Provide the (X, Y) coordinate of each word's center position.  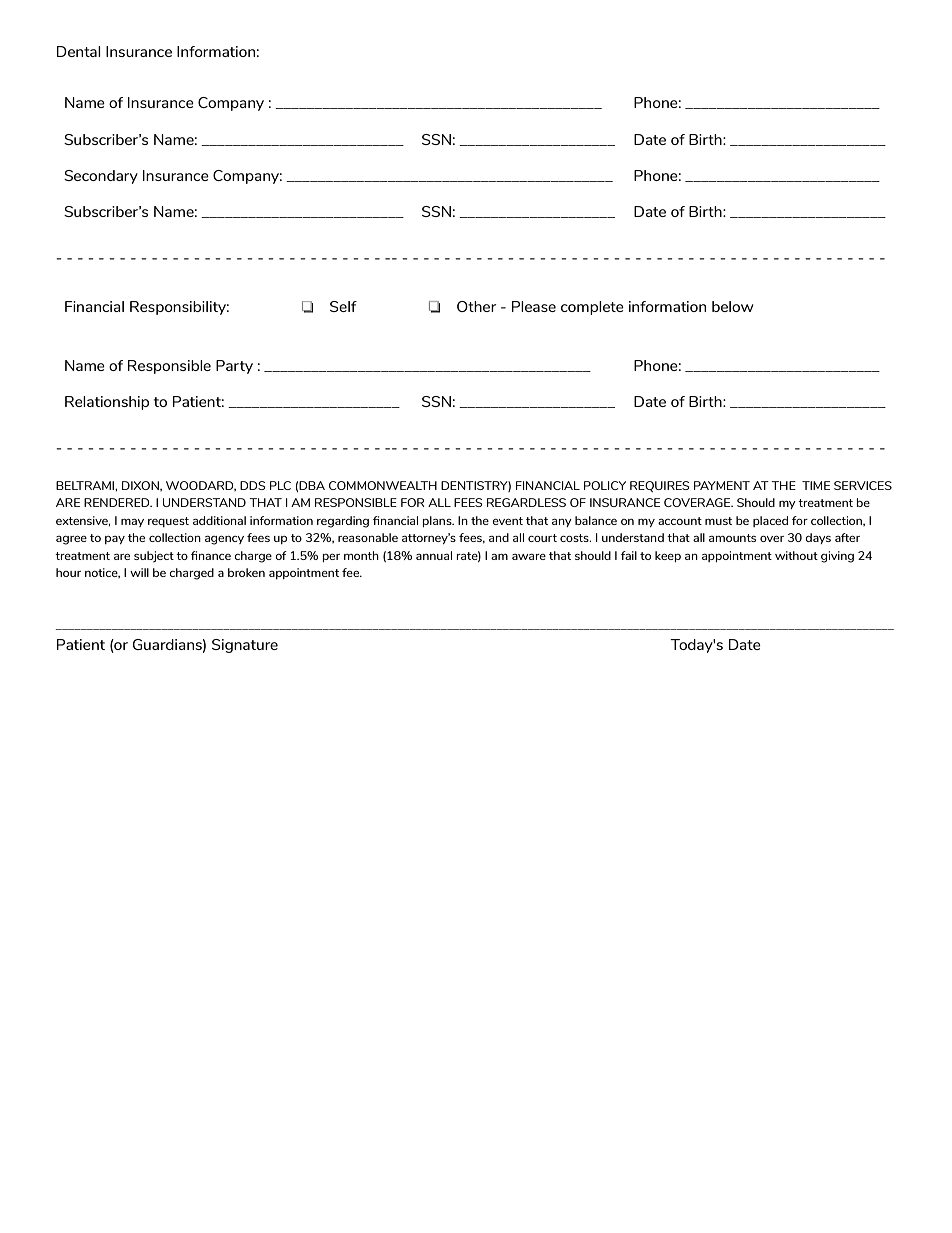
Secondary (101, 177)
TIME (816, 485)
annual (434, 555)
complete (592, 308)
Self (343, 306)
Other (476, 306)
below (733, 306)
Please (534, 306)
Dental (79, 51)
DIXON (141, 486)
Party (234, 367)
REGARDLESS (526, 502)
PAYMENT (722, 485)
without (796, 555)
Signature (245, 646)
